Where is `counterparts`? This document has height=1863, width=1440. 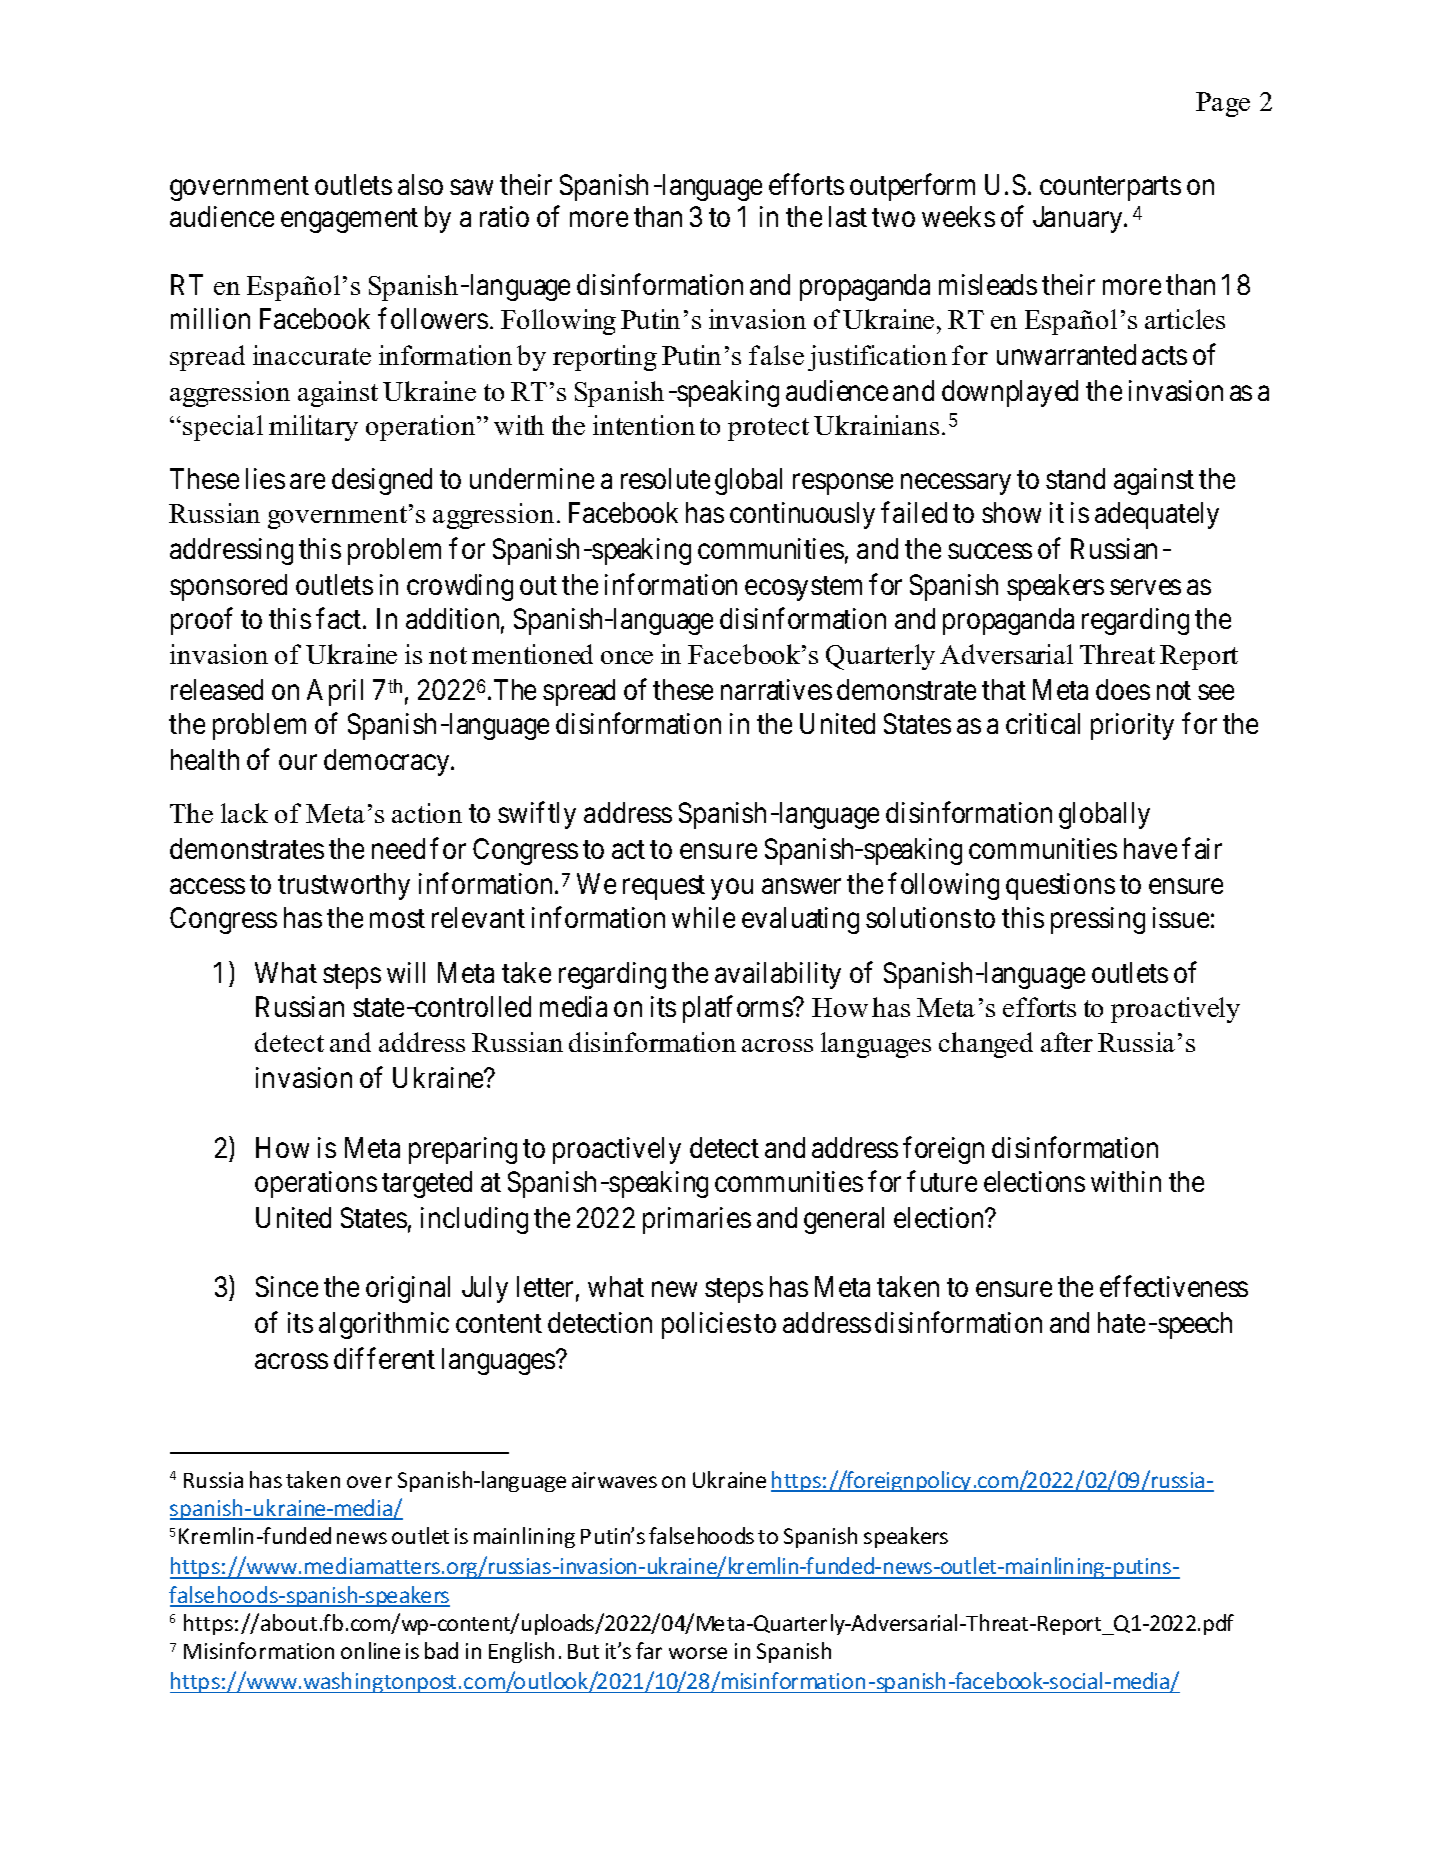 counterparts is located at coordinates (1110, 189).
